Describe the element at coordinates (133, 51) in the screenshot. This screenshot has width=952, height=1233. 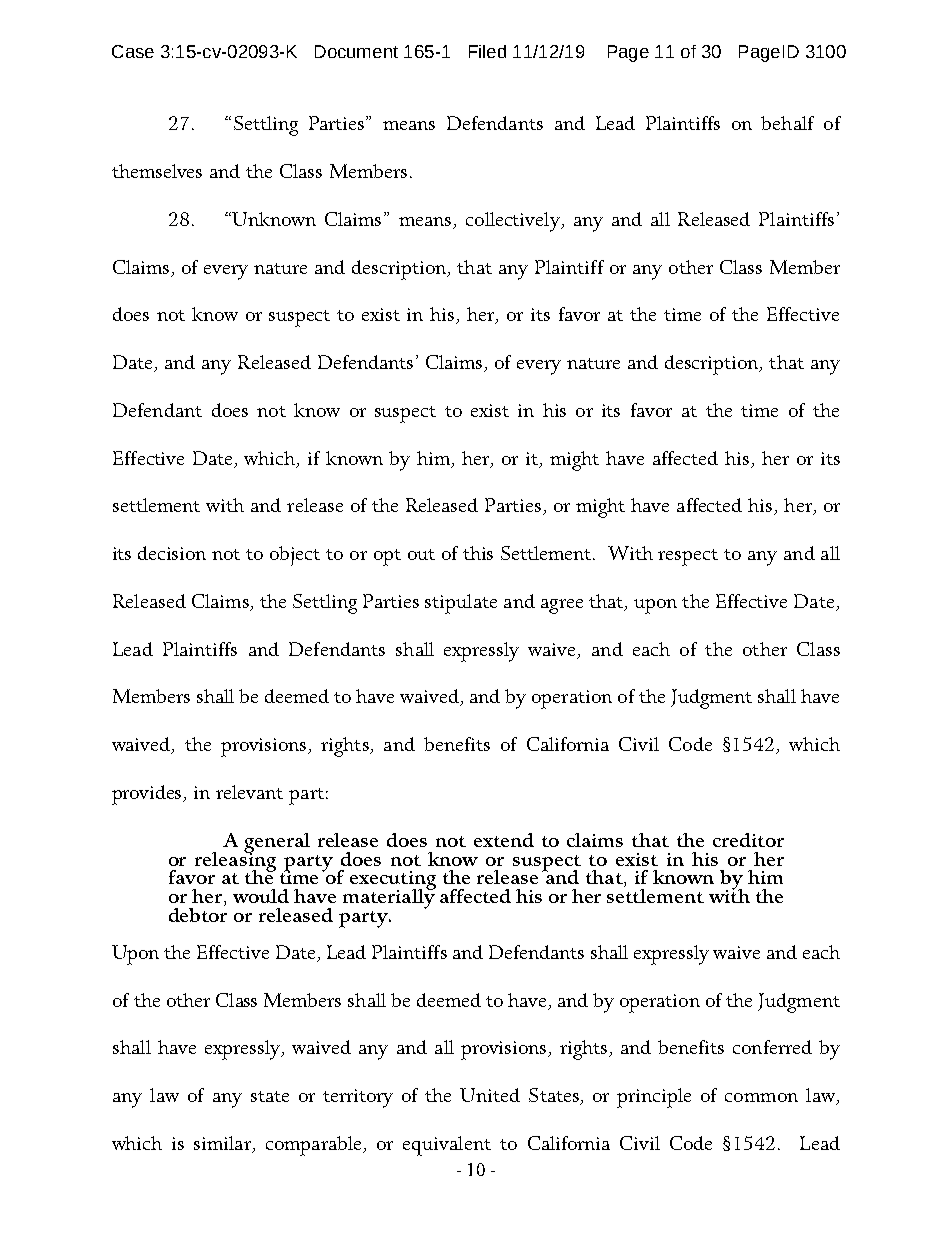
I see `Case` at that location.
